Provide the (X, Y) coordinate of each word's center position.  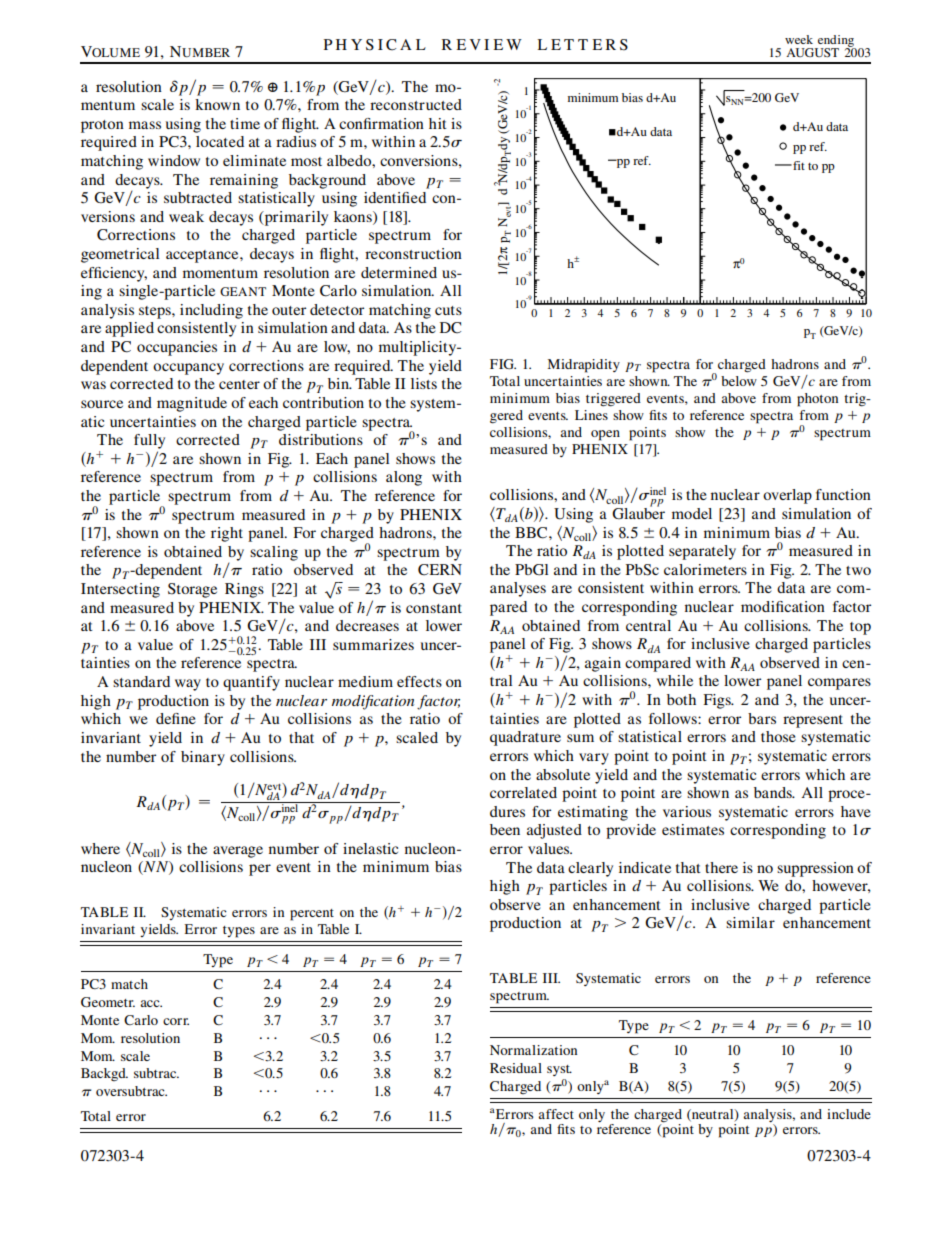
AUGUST (812, 52)
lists (424, 383)
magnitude (192, 404)
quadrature (525, 738)
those (778, 736)
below (739, 381)
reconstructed (416, 104)
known (217, 104)
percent (312, 915)
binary (203, 758)
